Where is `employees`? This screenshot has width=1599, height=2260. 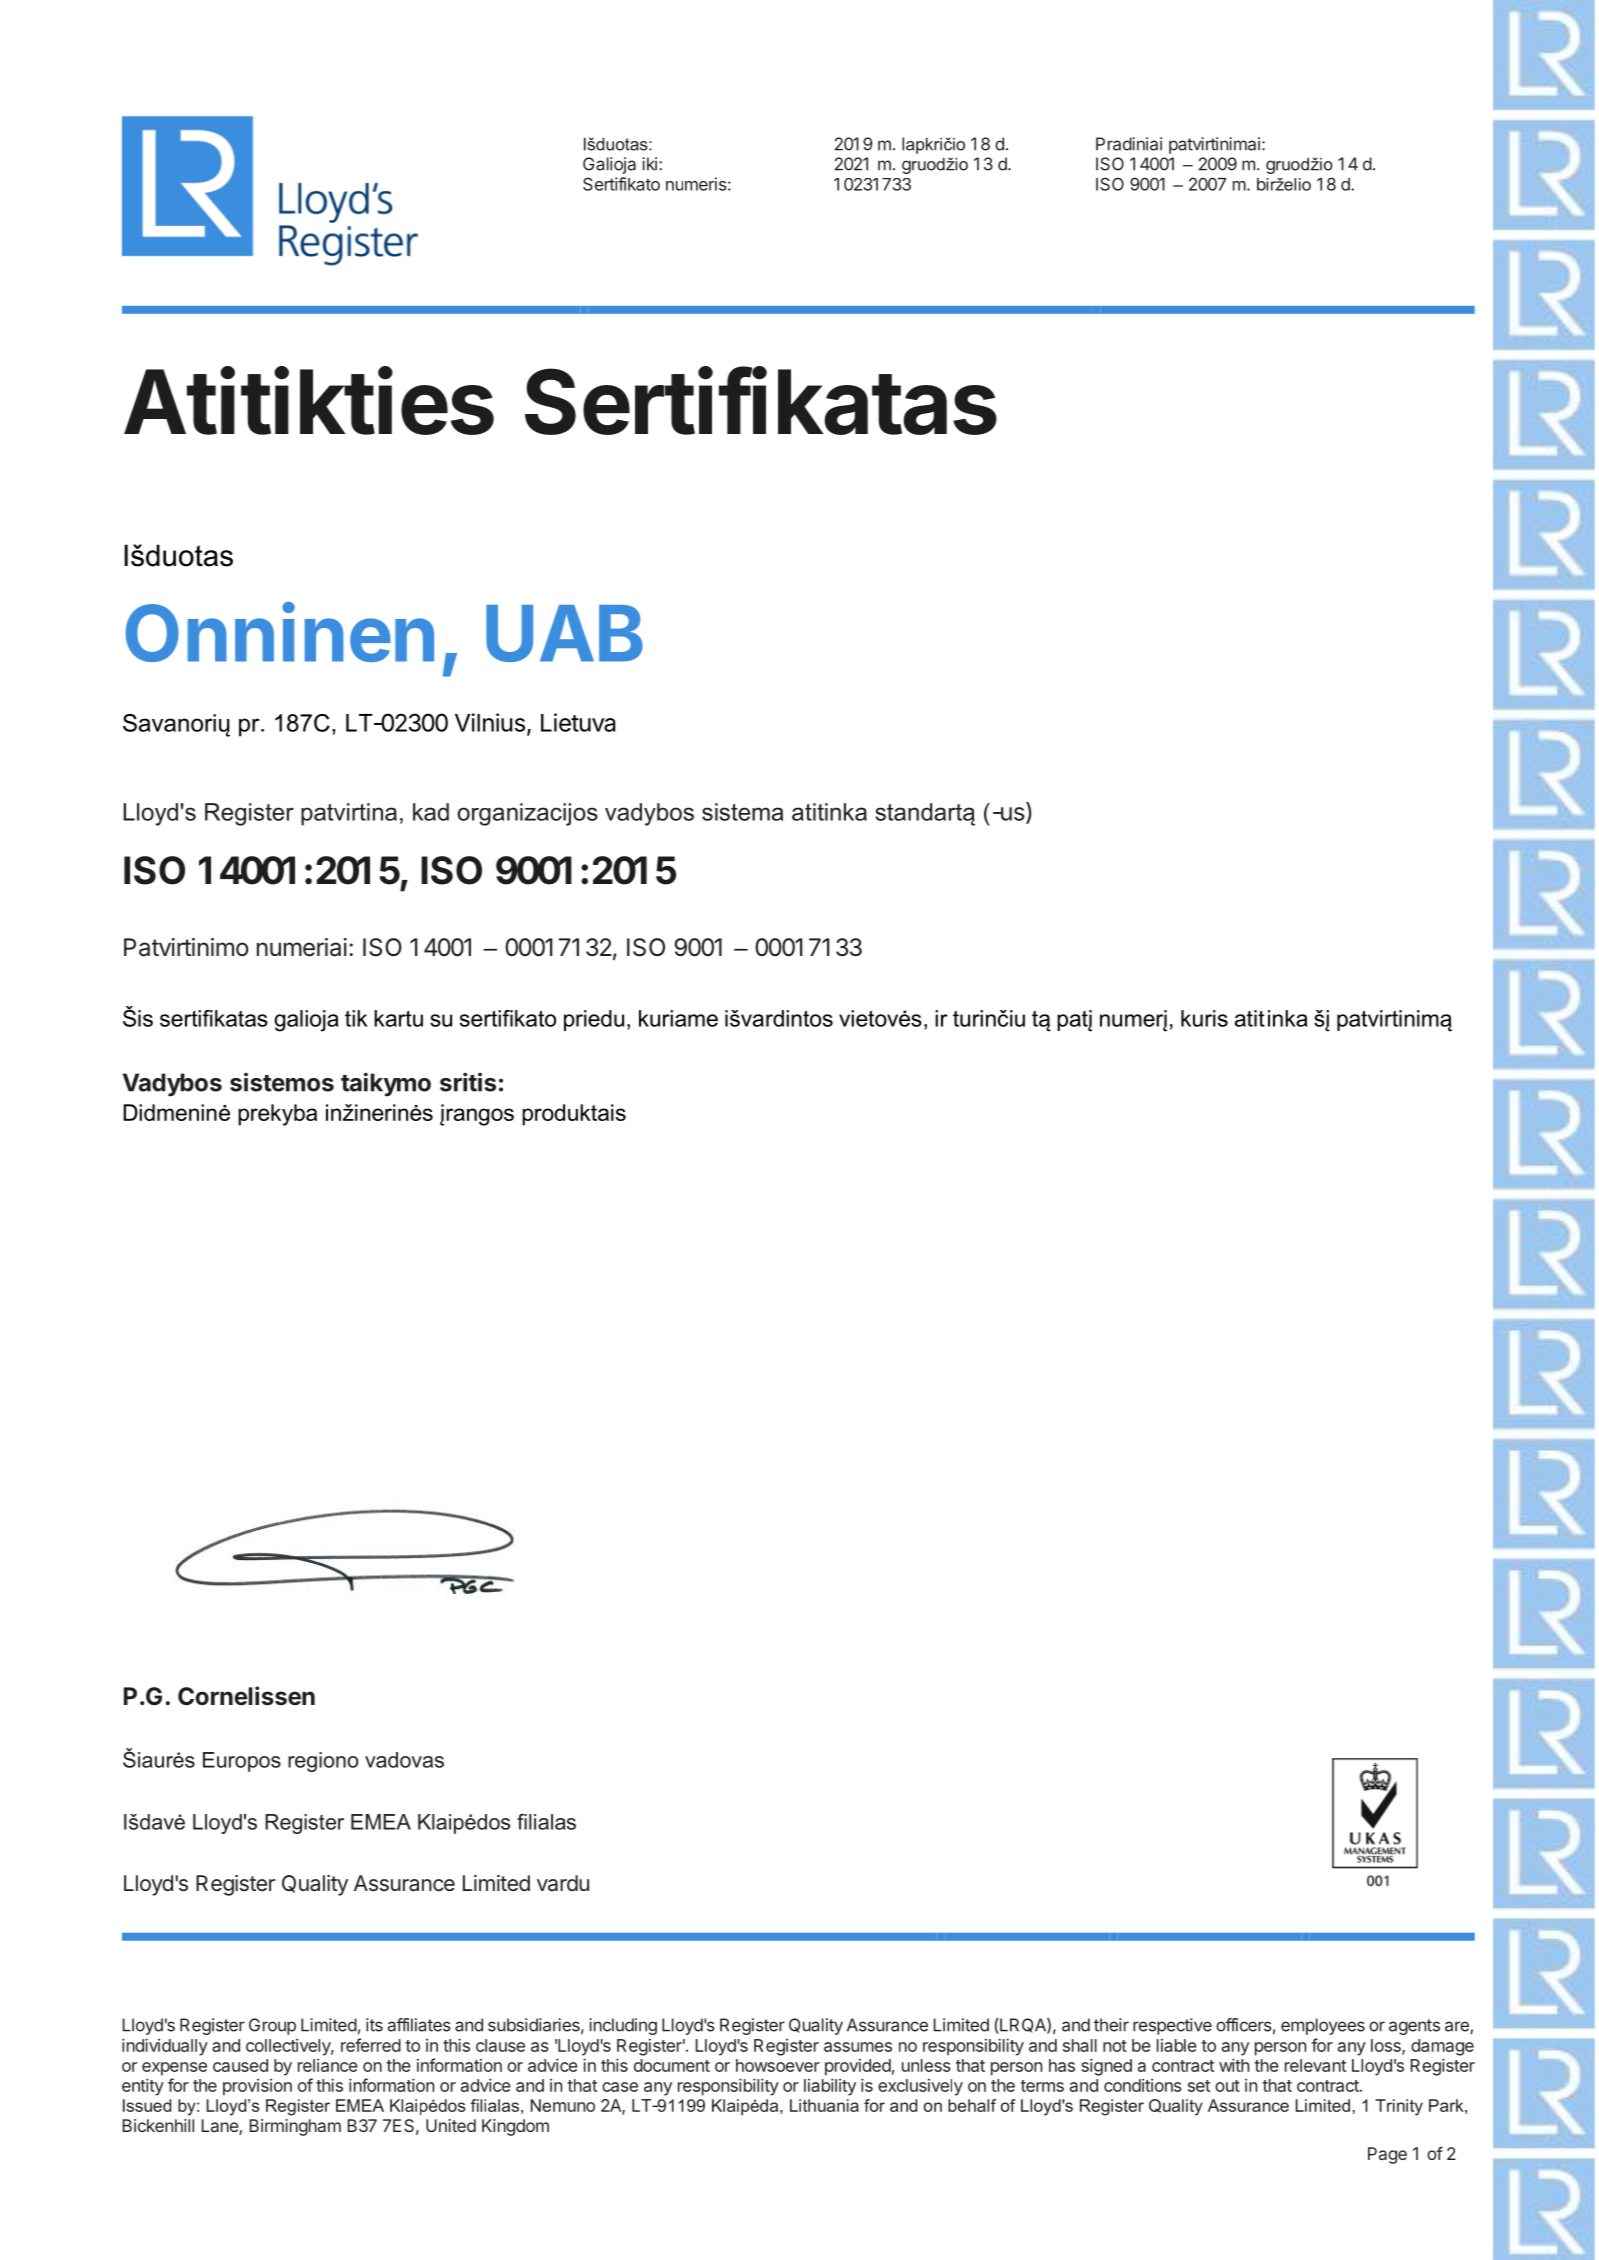
employees is located at coordinates (1323, 2026).
